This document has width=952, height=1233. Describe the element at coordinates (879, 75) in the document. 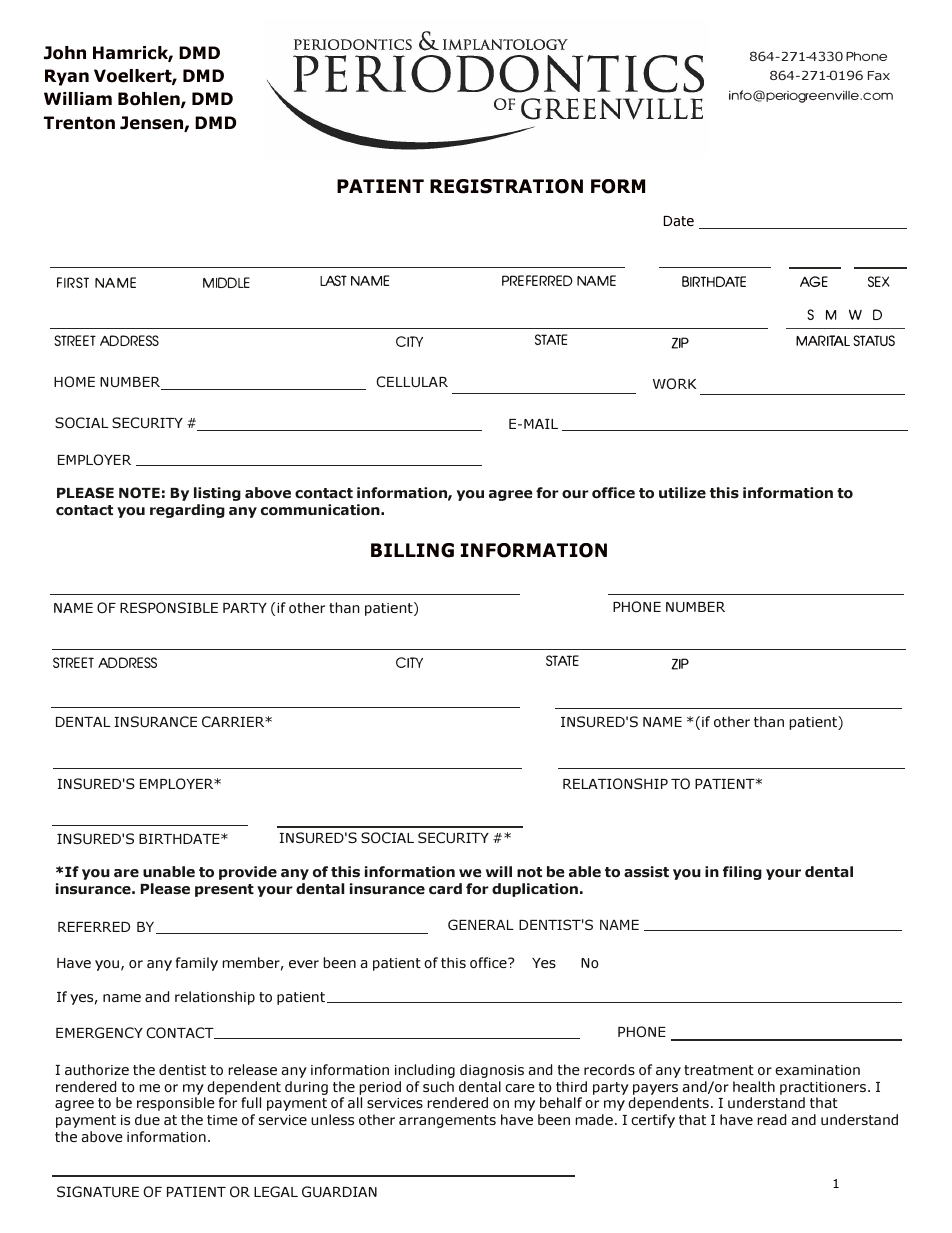

I see `Fax` at that location.
